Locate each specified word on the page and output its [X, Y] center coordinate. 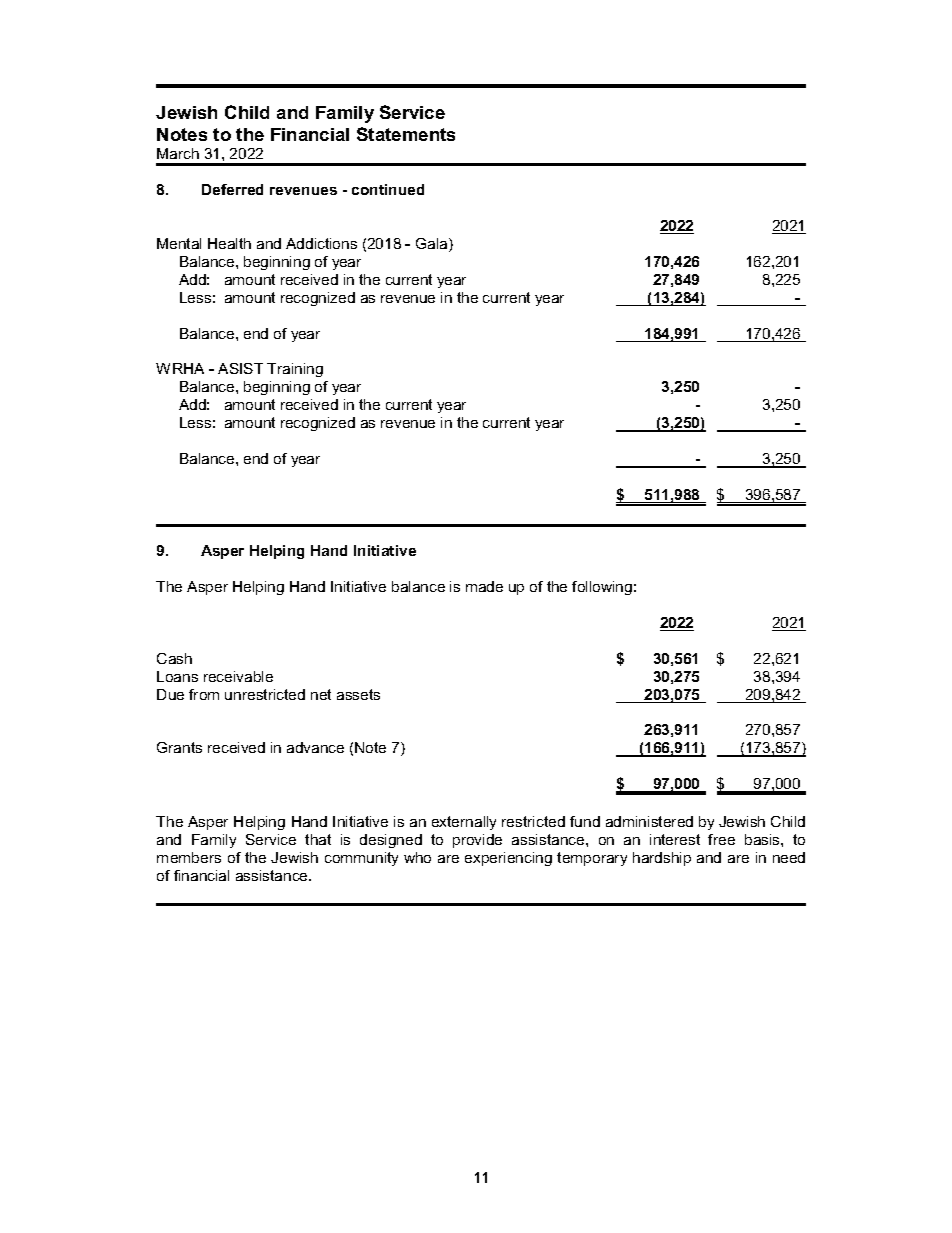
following [602, 588]
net [321, 694]
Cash [174, 658]
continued [388, 189]
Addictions [321, 243]
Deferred [232, 189]
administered [649, 821]
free [721, 839]
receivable [238, 676]
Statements [406, 134]
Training [295, 370]
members [189, 857]
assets [358, 694]
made [484, 586]
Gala [433, 245]
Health [229, 243]
